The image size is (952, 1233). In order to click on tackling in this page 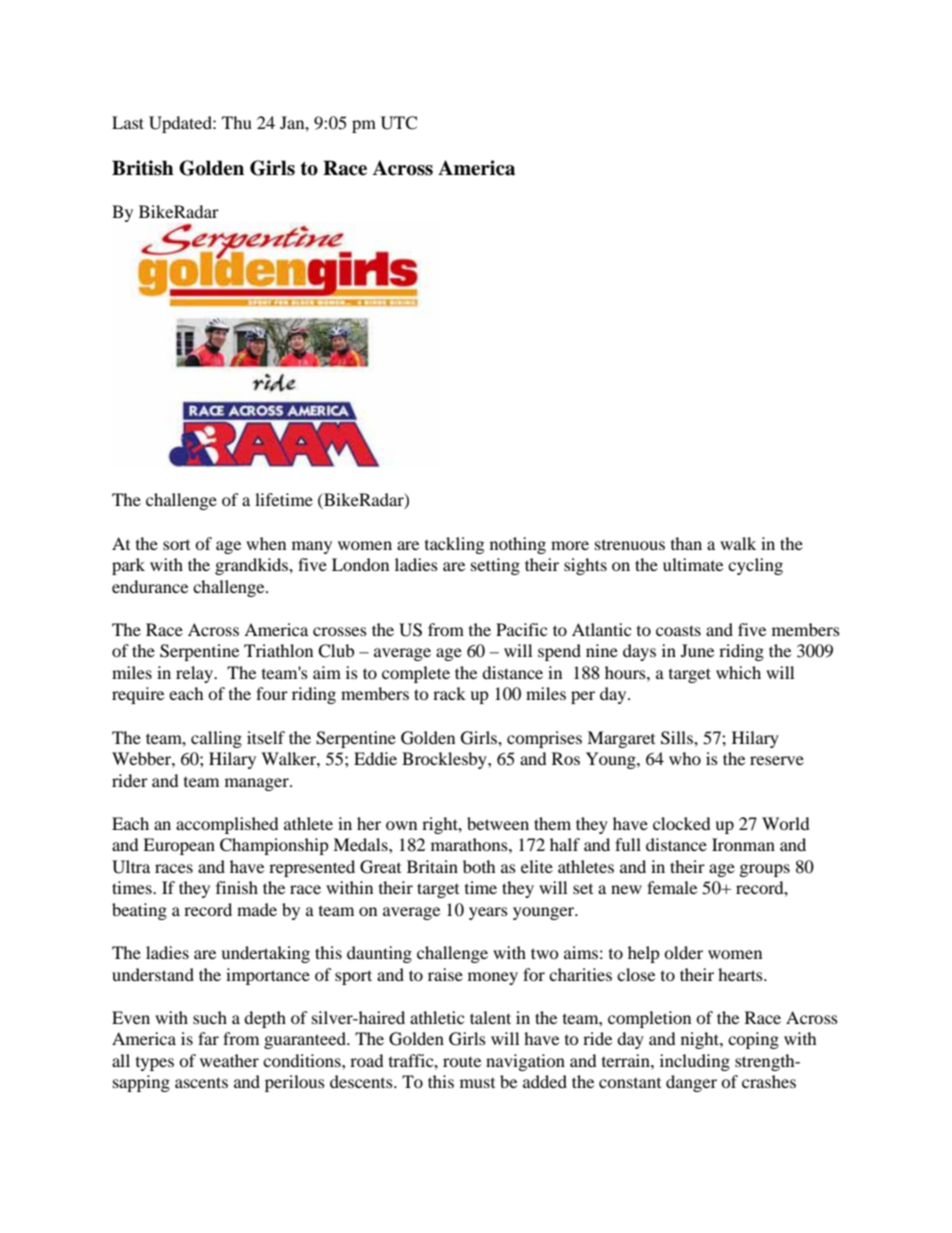, I will do `click(454, 545)`.
